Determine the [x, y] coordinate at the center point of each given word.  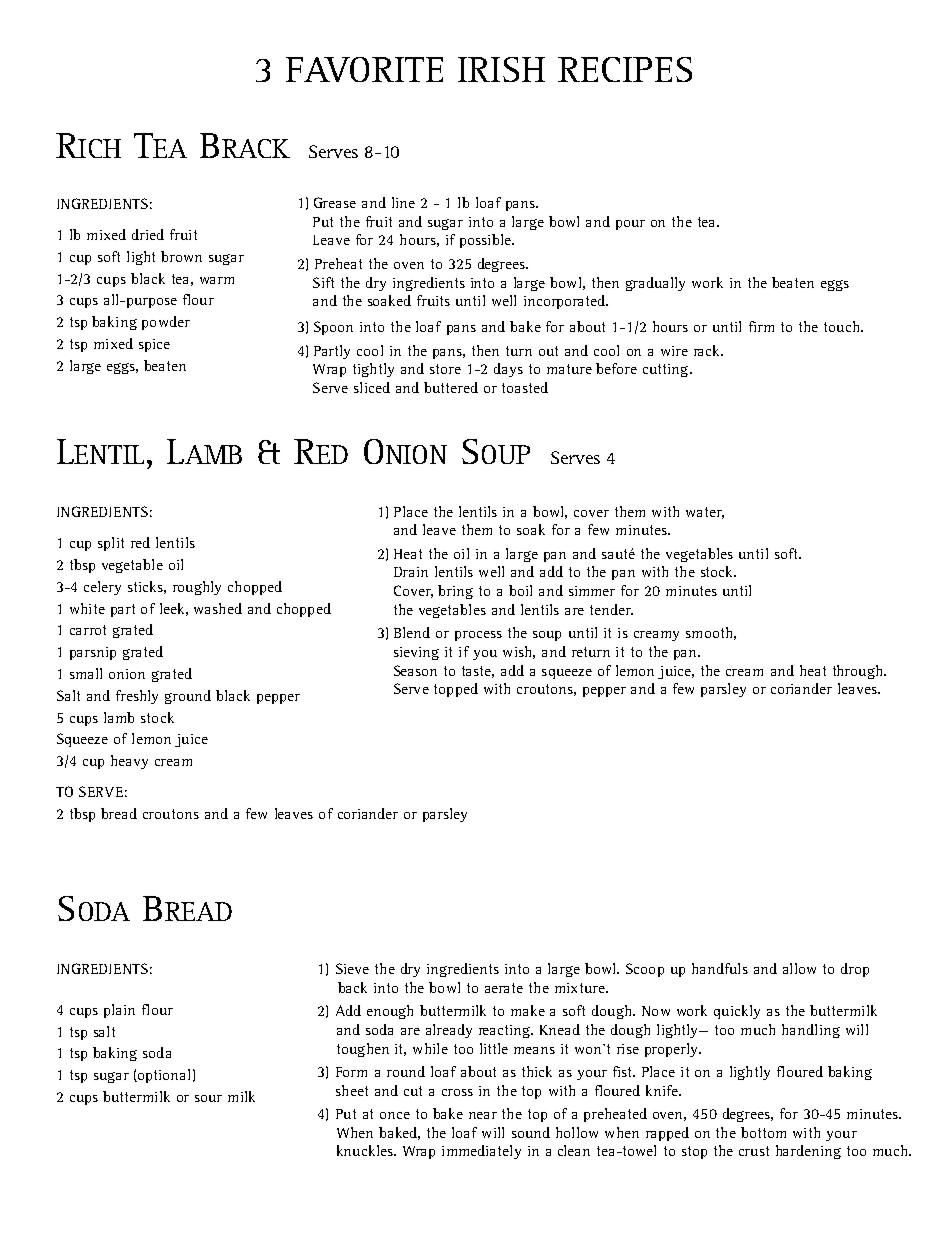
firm [761, 326]
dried [148, 234]
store [445, 369]
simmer [592, 591]
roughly [197, 588]
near [483, 1115]
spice [154, 345]
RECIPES [625, 69]
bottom [763, 1132]
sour [208, 1098]
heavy [129, 762]
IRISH [501, 69]
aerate [504, 988]
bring [455, 592]
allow [799, 968]
